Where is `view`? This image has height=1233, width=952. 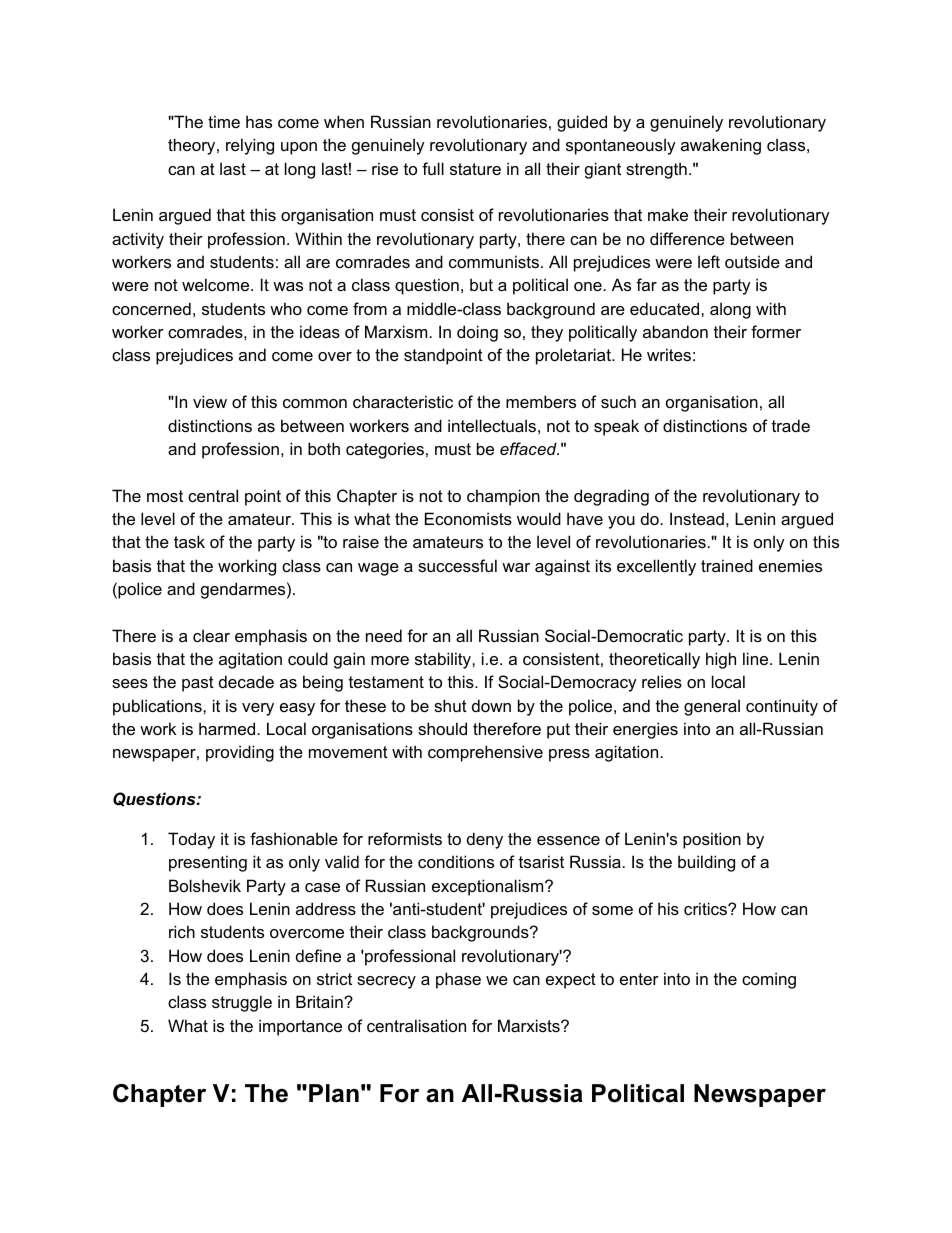 view is located at coordinates (210, 401).
